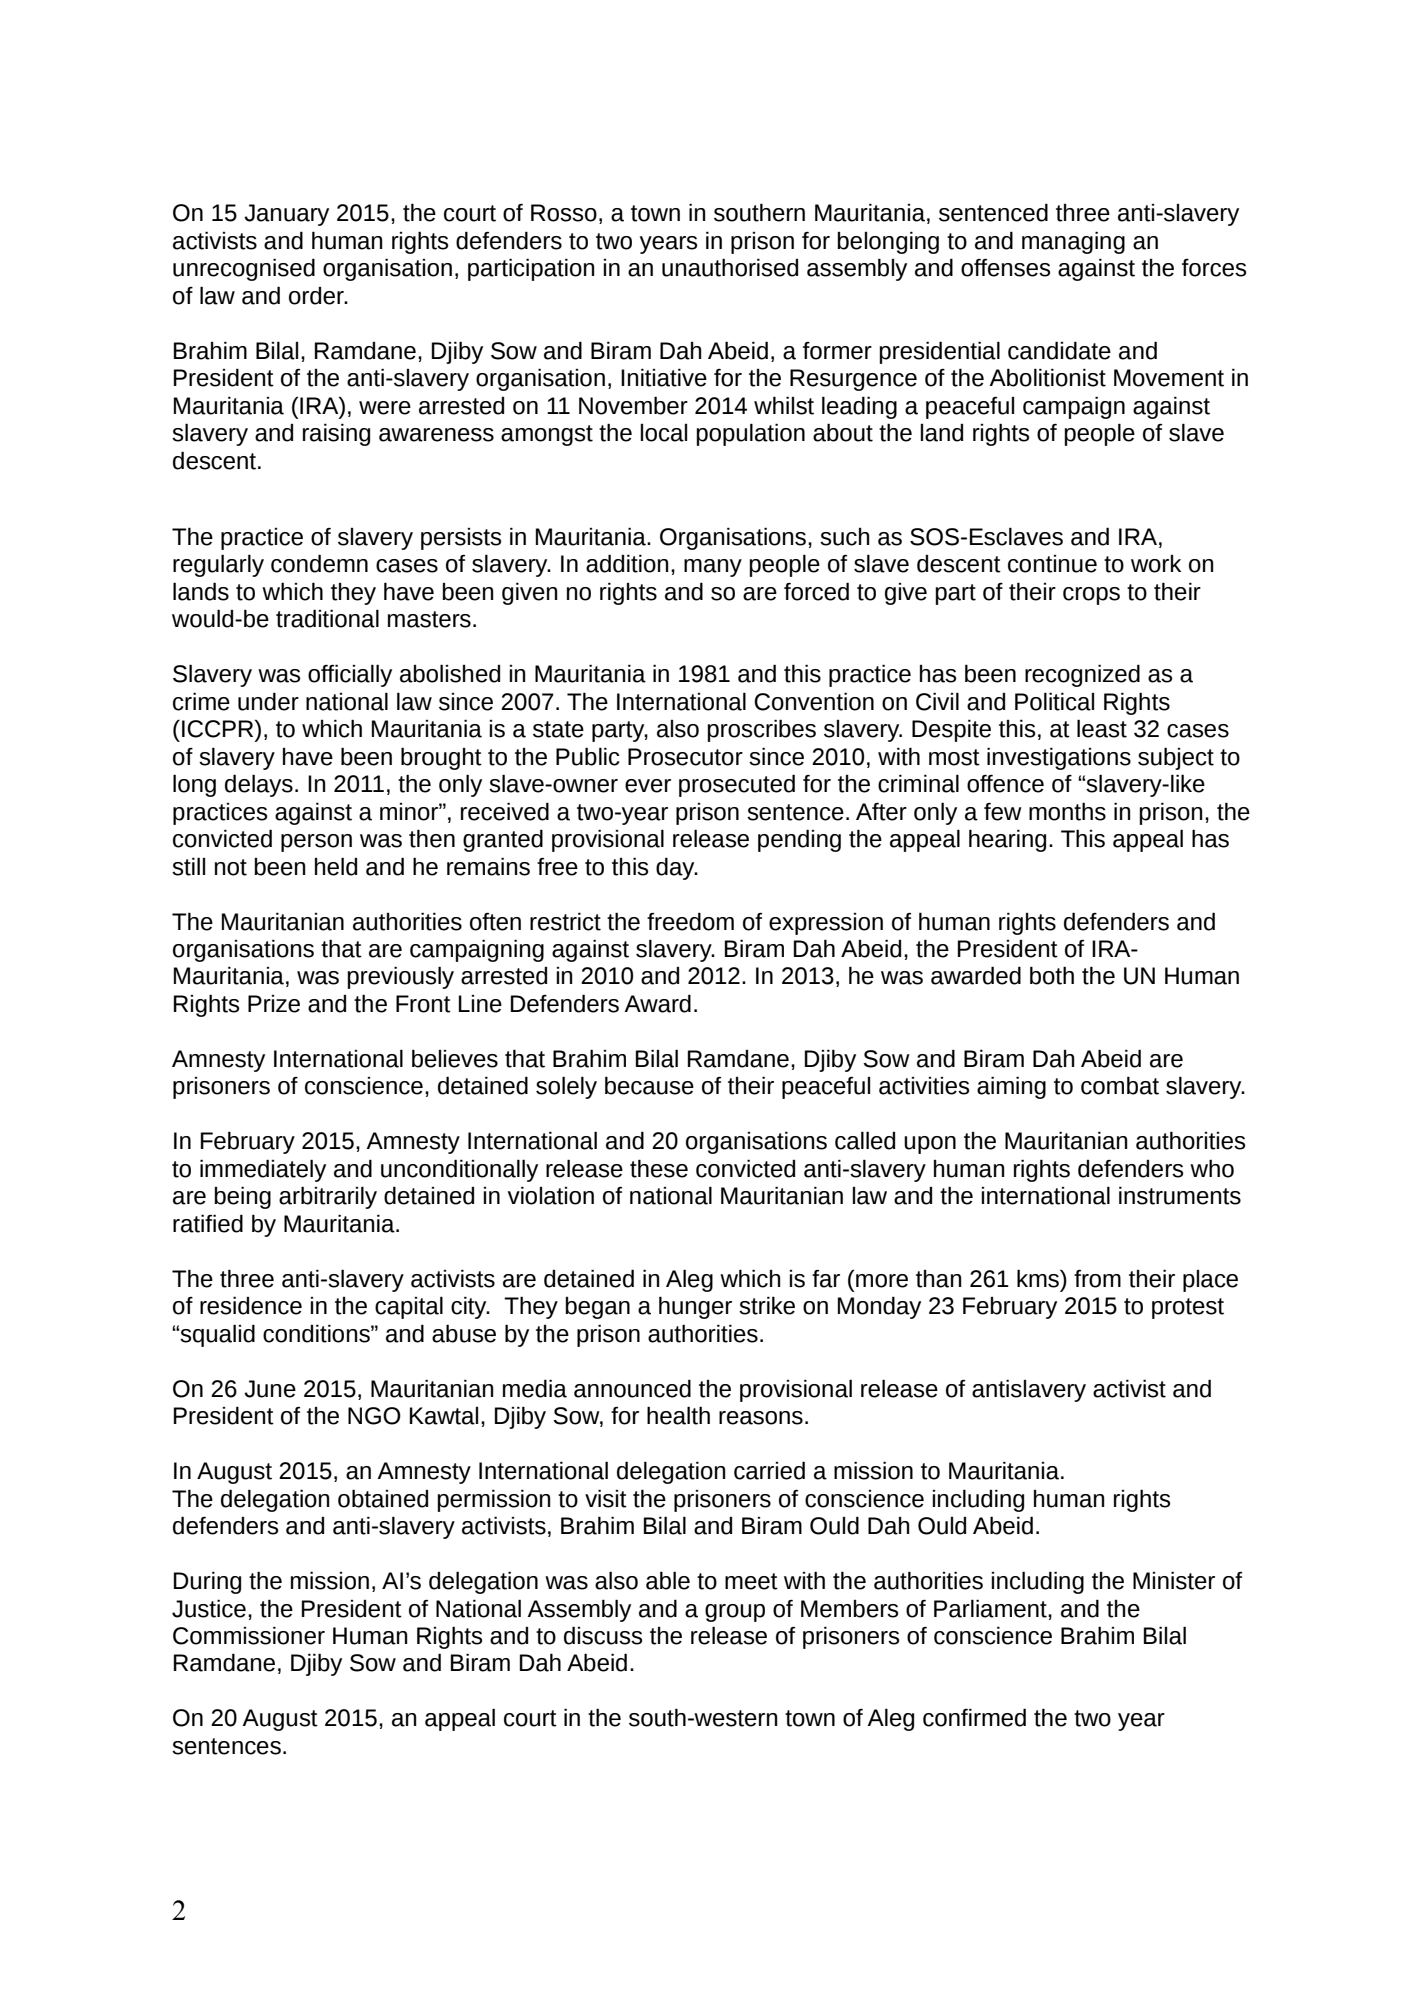 This document has height=2012, width=1422. I want to click on Prize, so click(274, 1004).
